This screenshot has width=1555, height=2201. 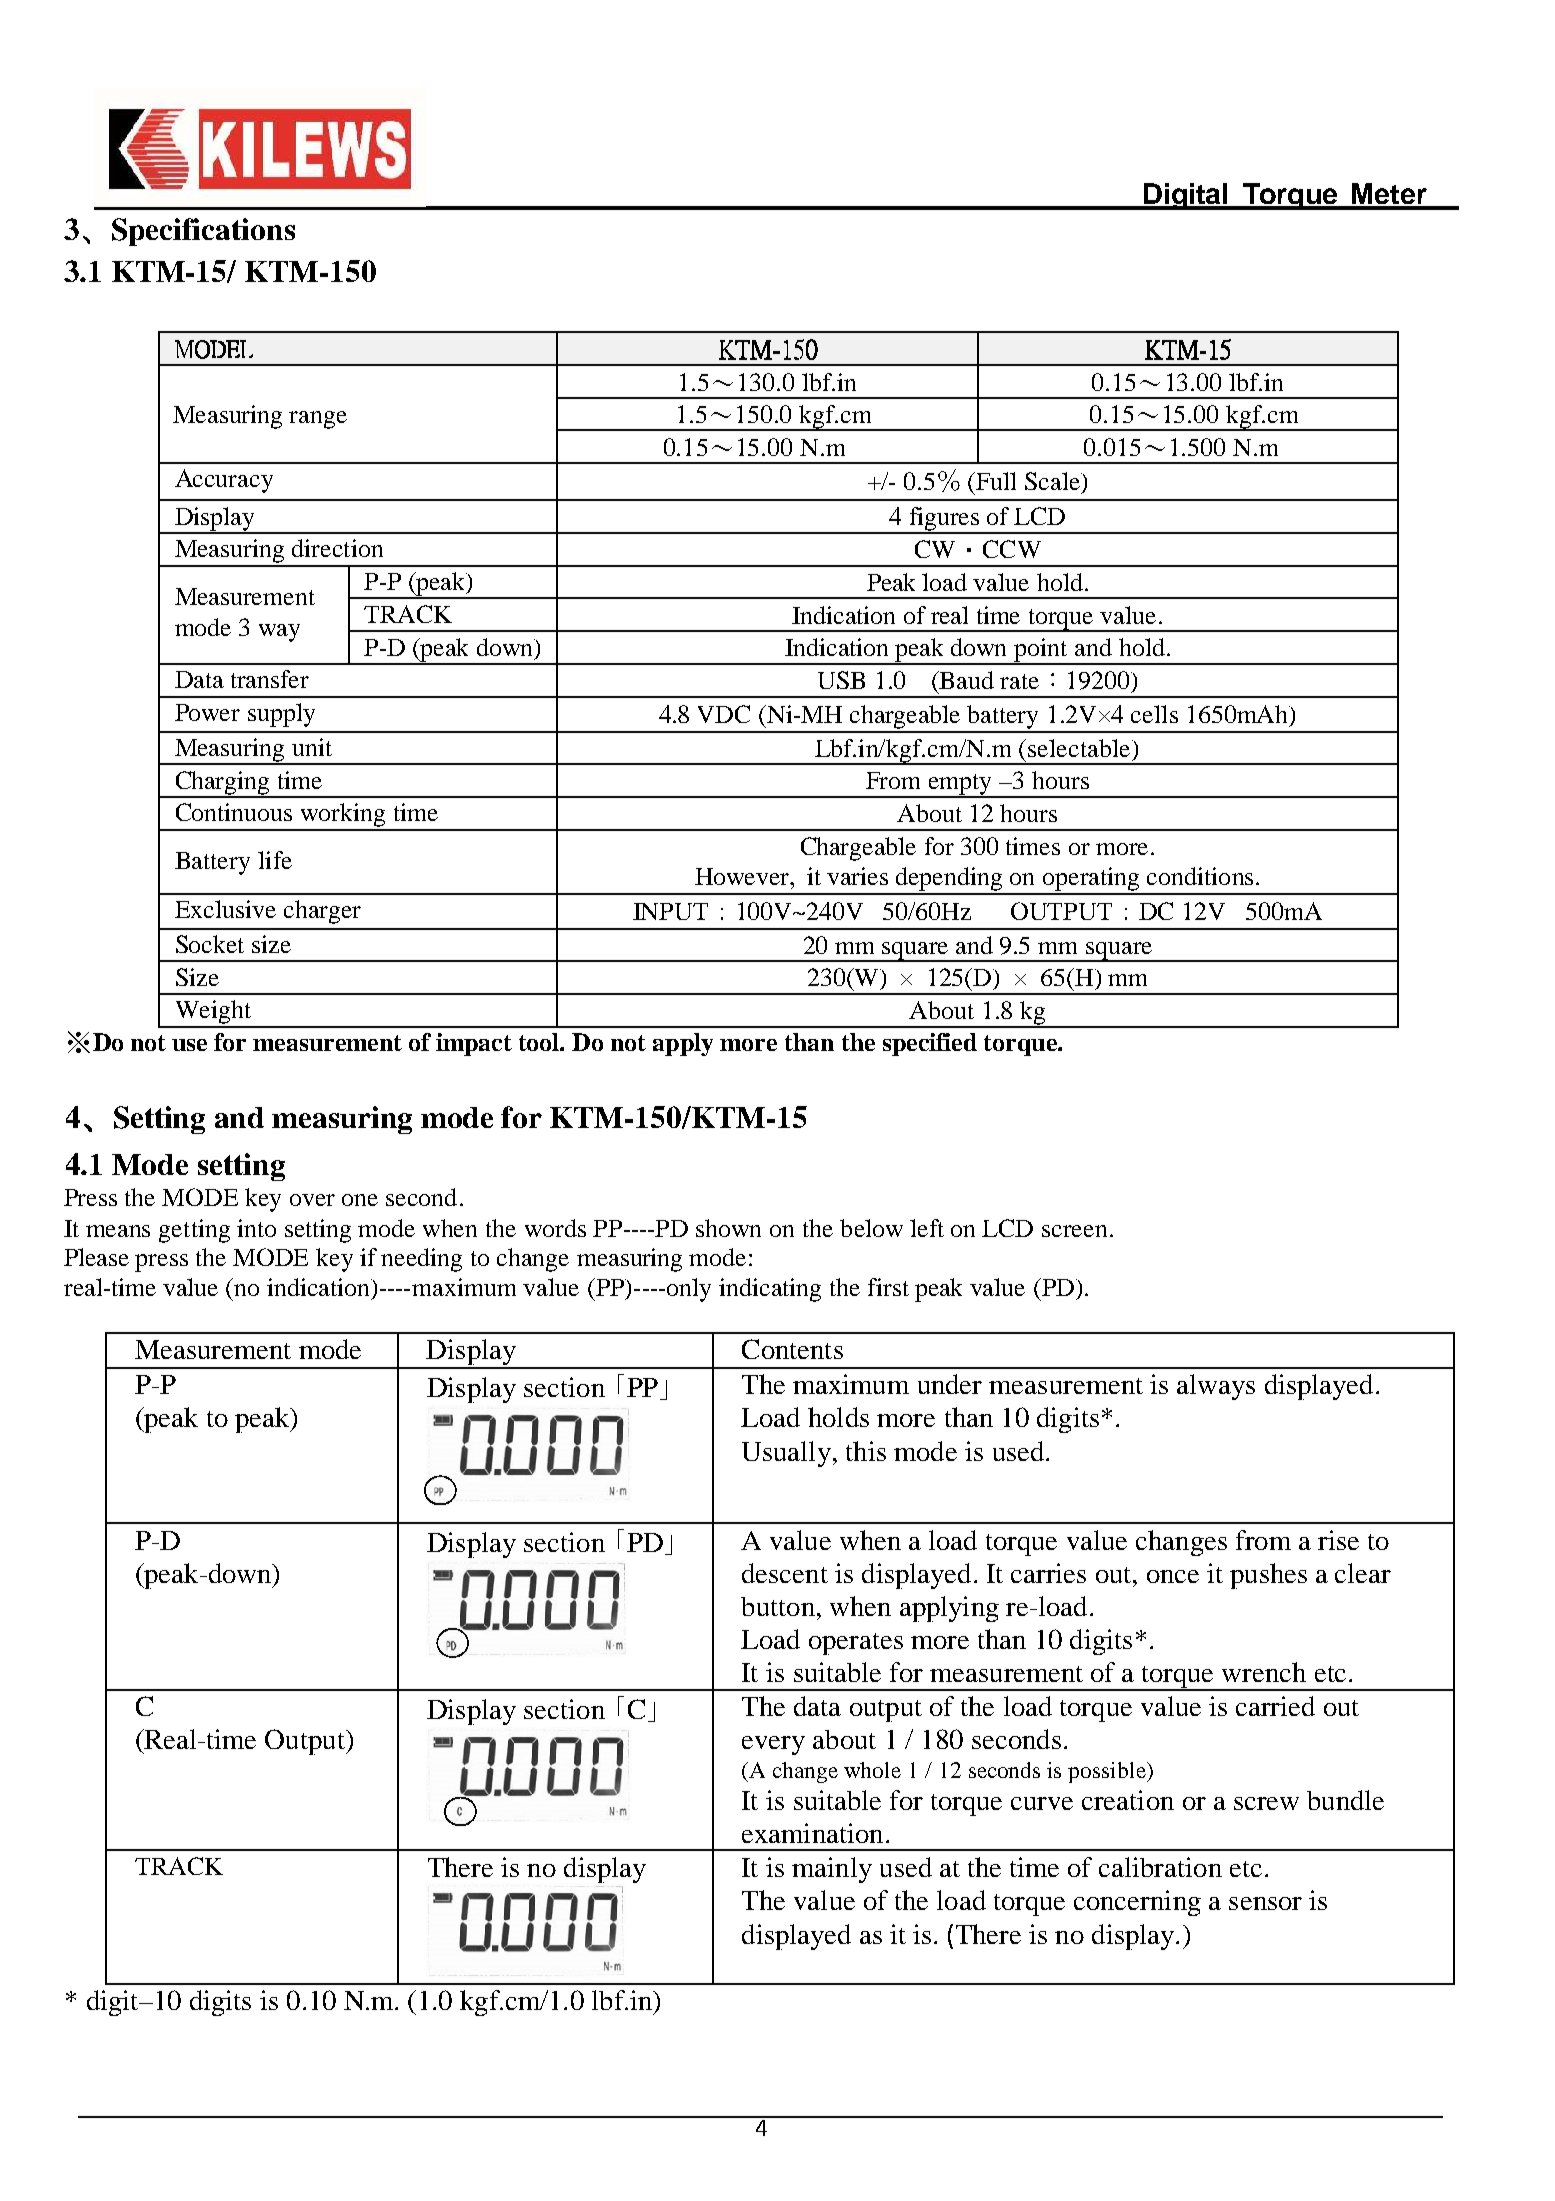 I want to click on Scale, so click(x=1054, y=482).
